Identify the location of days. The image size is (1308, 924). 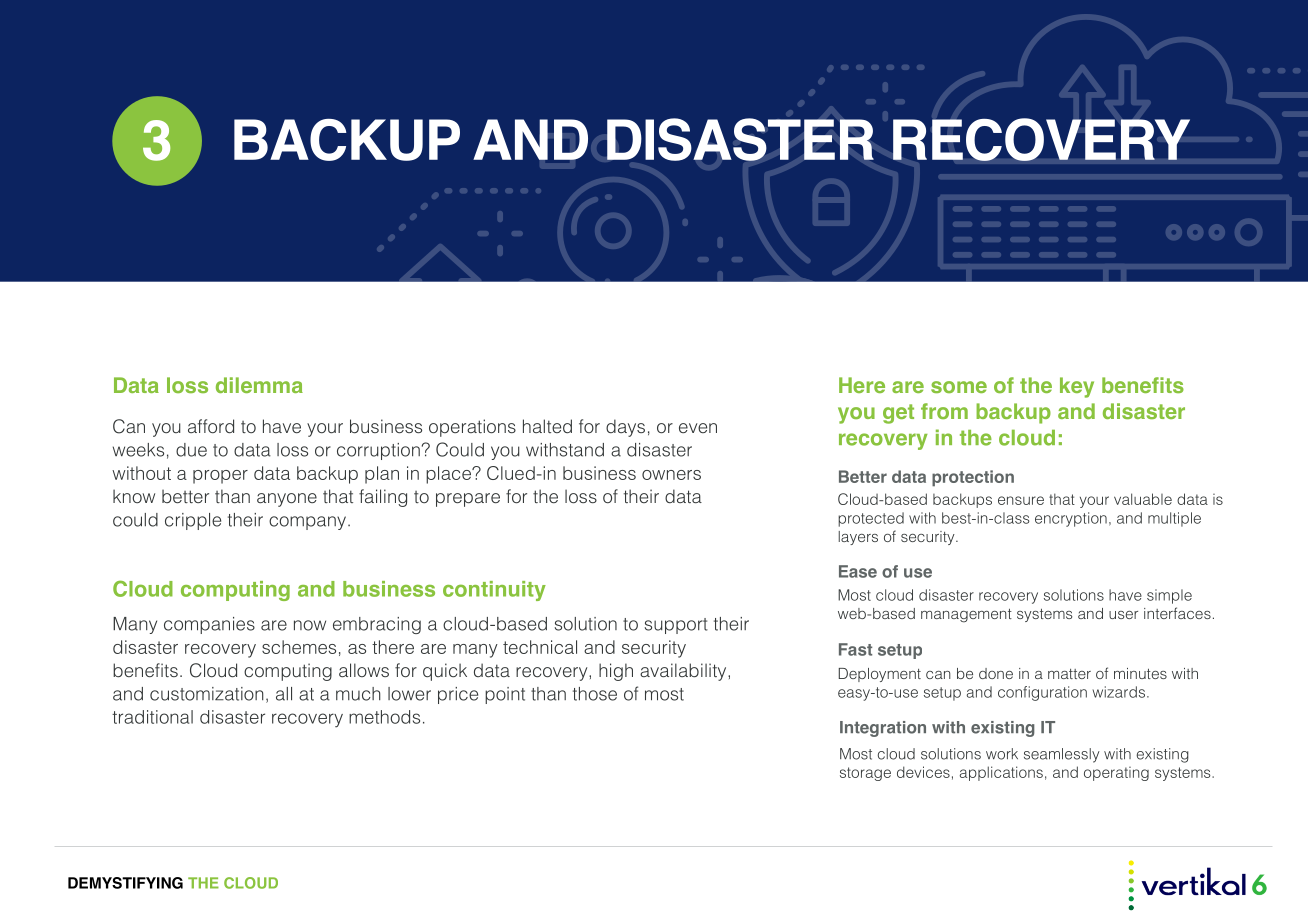
(625, 428).
